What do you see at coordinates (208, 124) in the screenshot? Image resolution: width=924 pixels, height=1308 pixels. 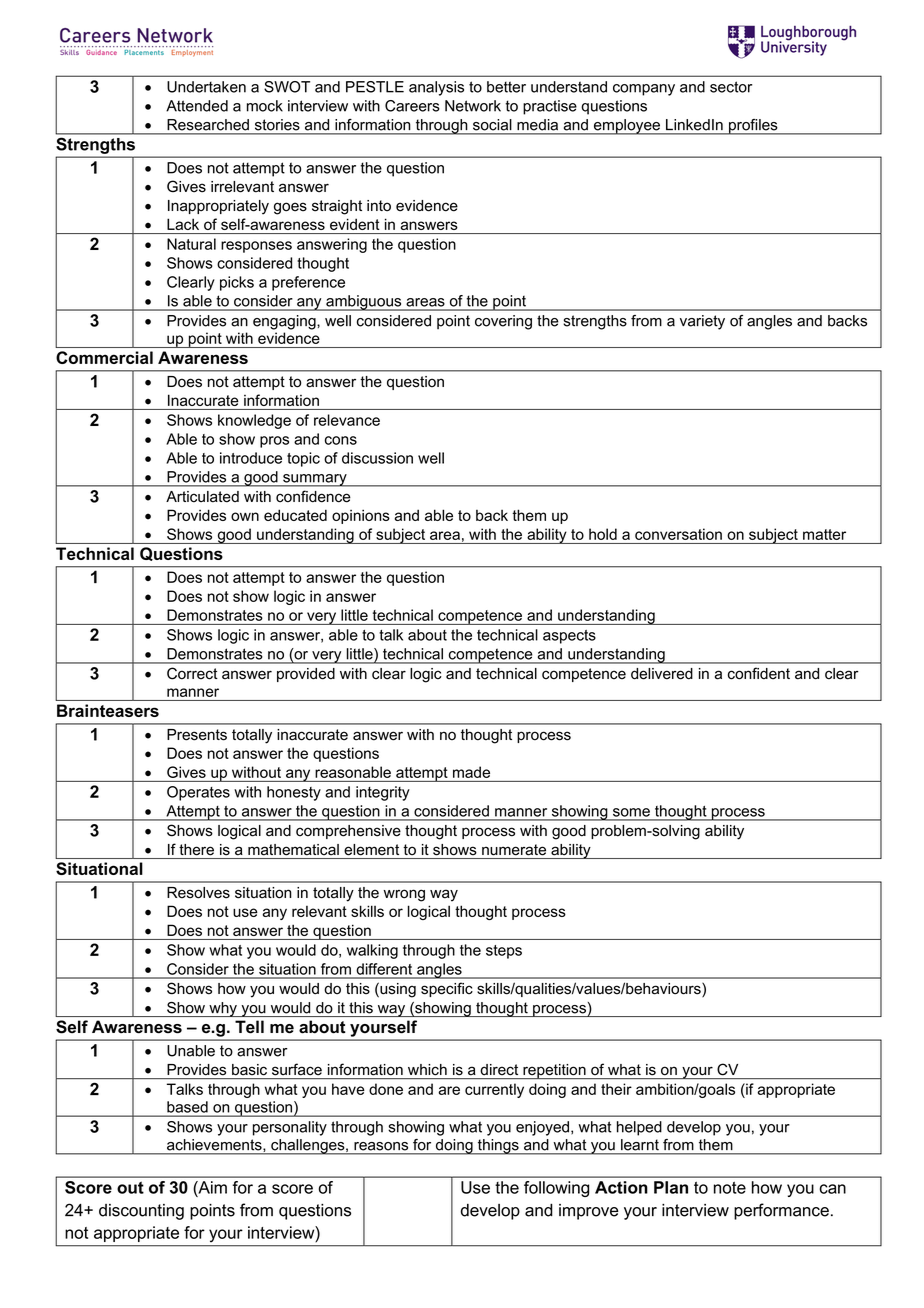 I see `Researched` at bounding box center [208, 124].
